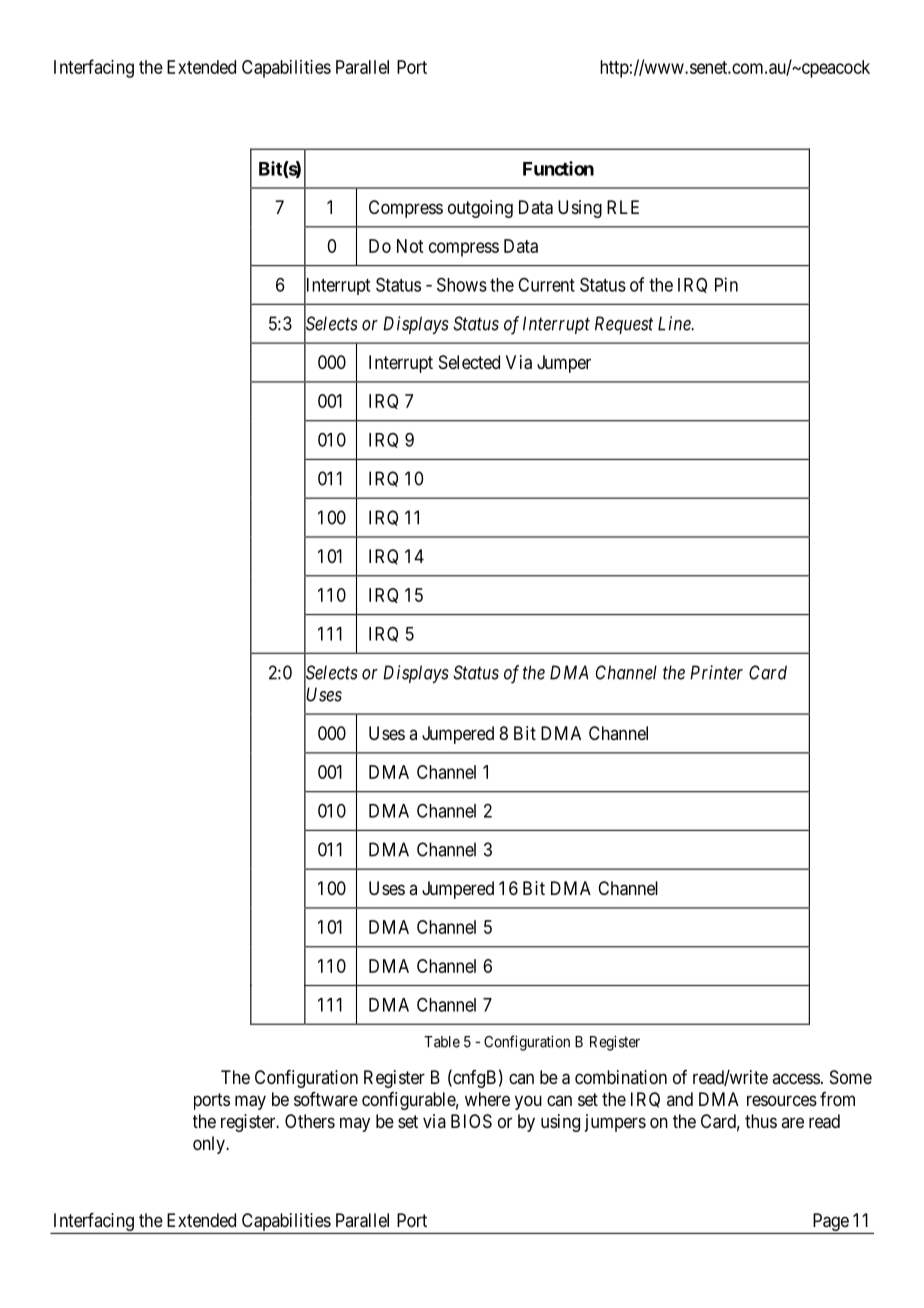 Image resolution: width=924 pixels, height=1308 pixels. Describe the element at coordinates (442, 1042) in the image. I see `Table` at that location.
